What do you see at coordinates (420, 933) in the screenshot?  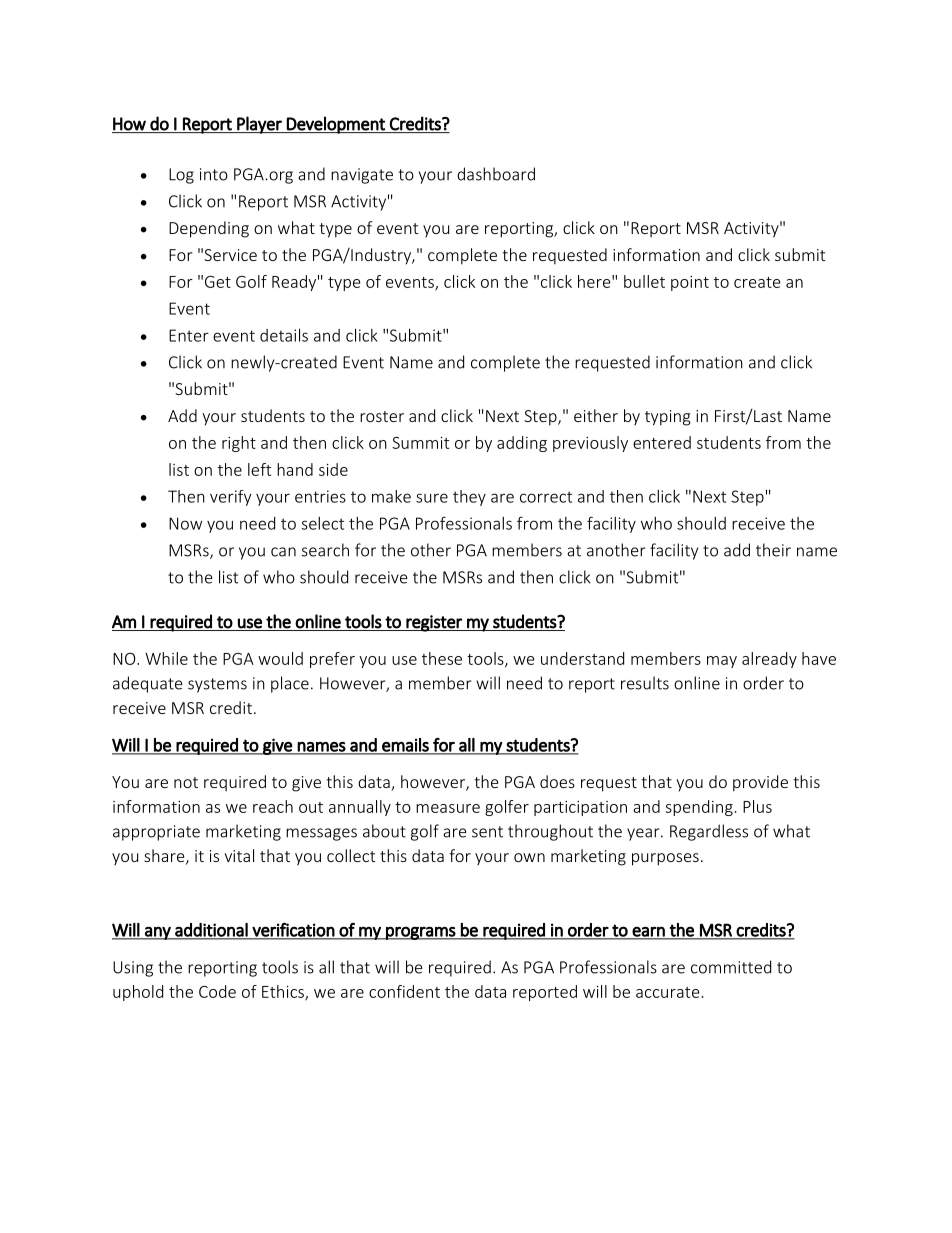 I see `programs` at bounding box center [420, 933].
